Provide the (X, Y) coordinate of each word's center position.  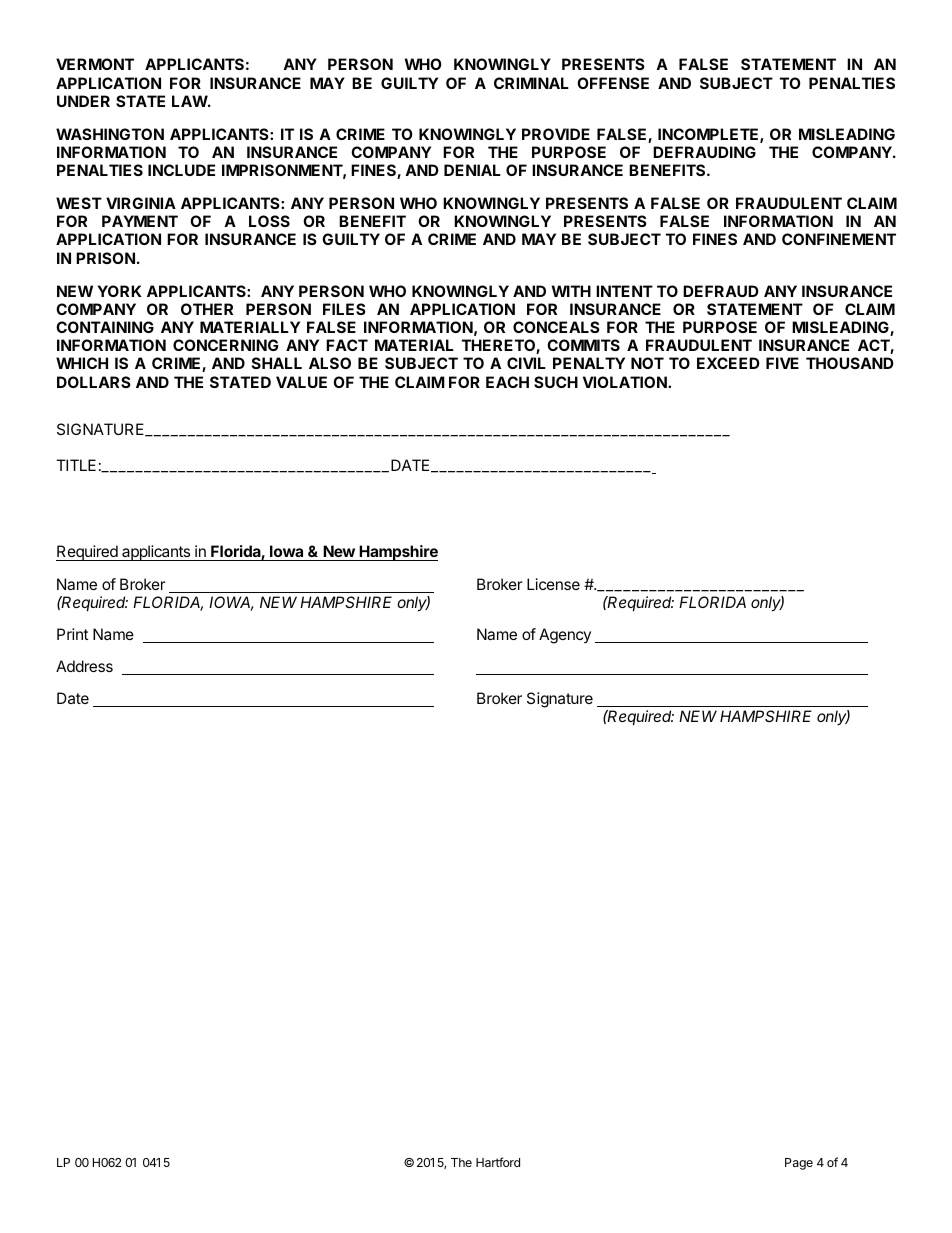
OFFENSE (613, 83)
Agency (565, 636)
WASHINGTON (110, 134)
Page (799, 1164)
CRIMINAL (531, 83)
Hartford (498, 1162)
